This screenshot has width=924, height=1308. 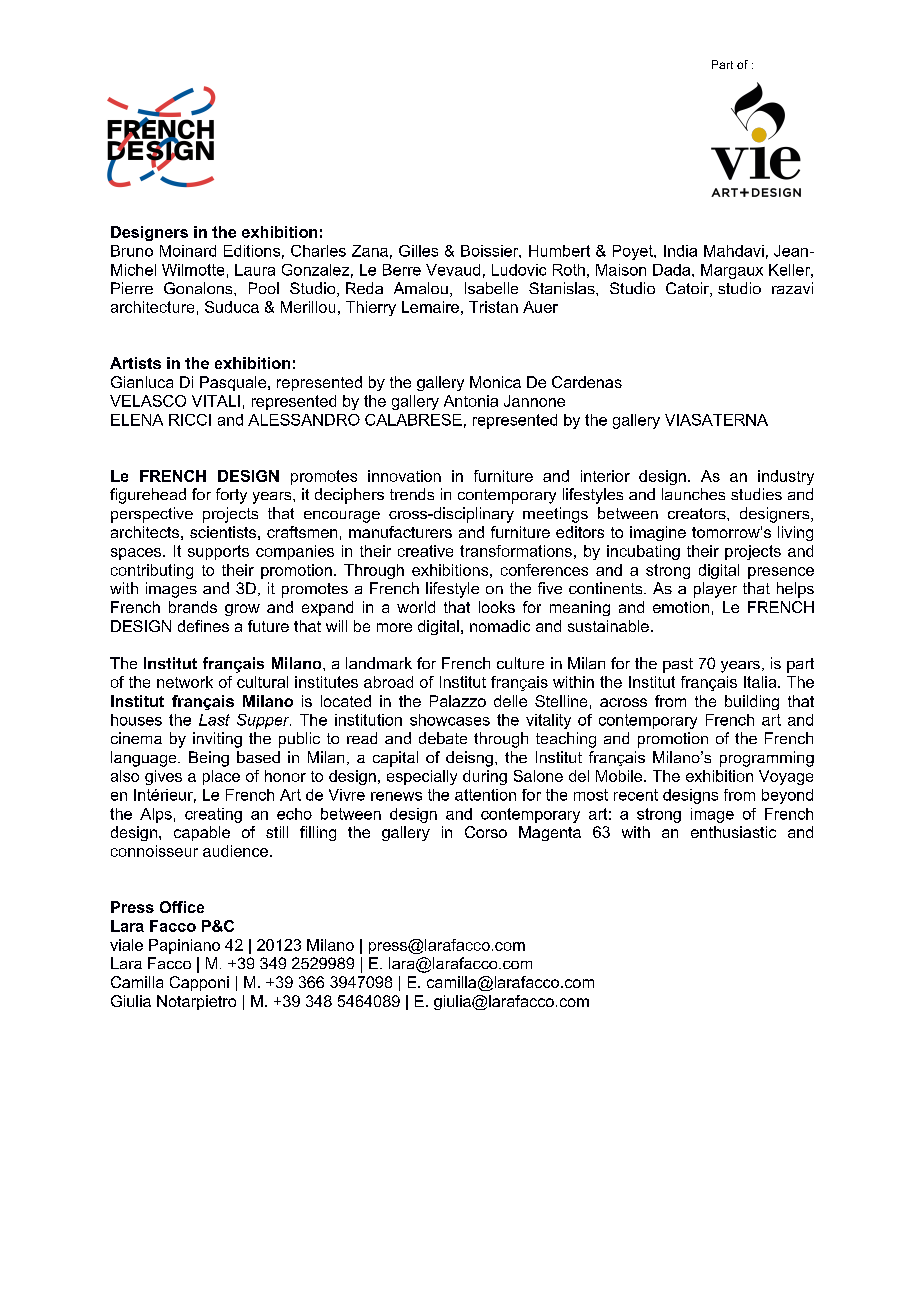 I want to click on Laura, so click(x=255, y=270).
